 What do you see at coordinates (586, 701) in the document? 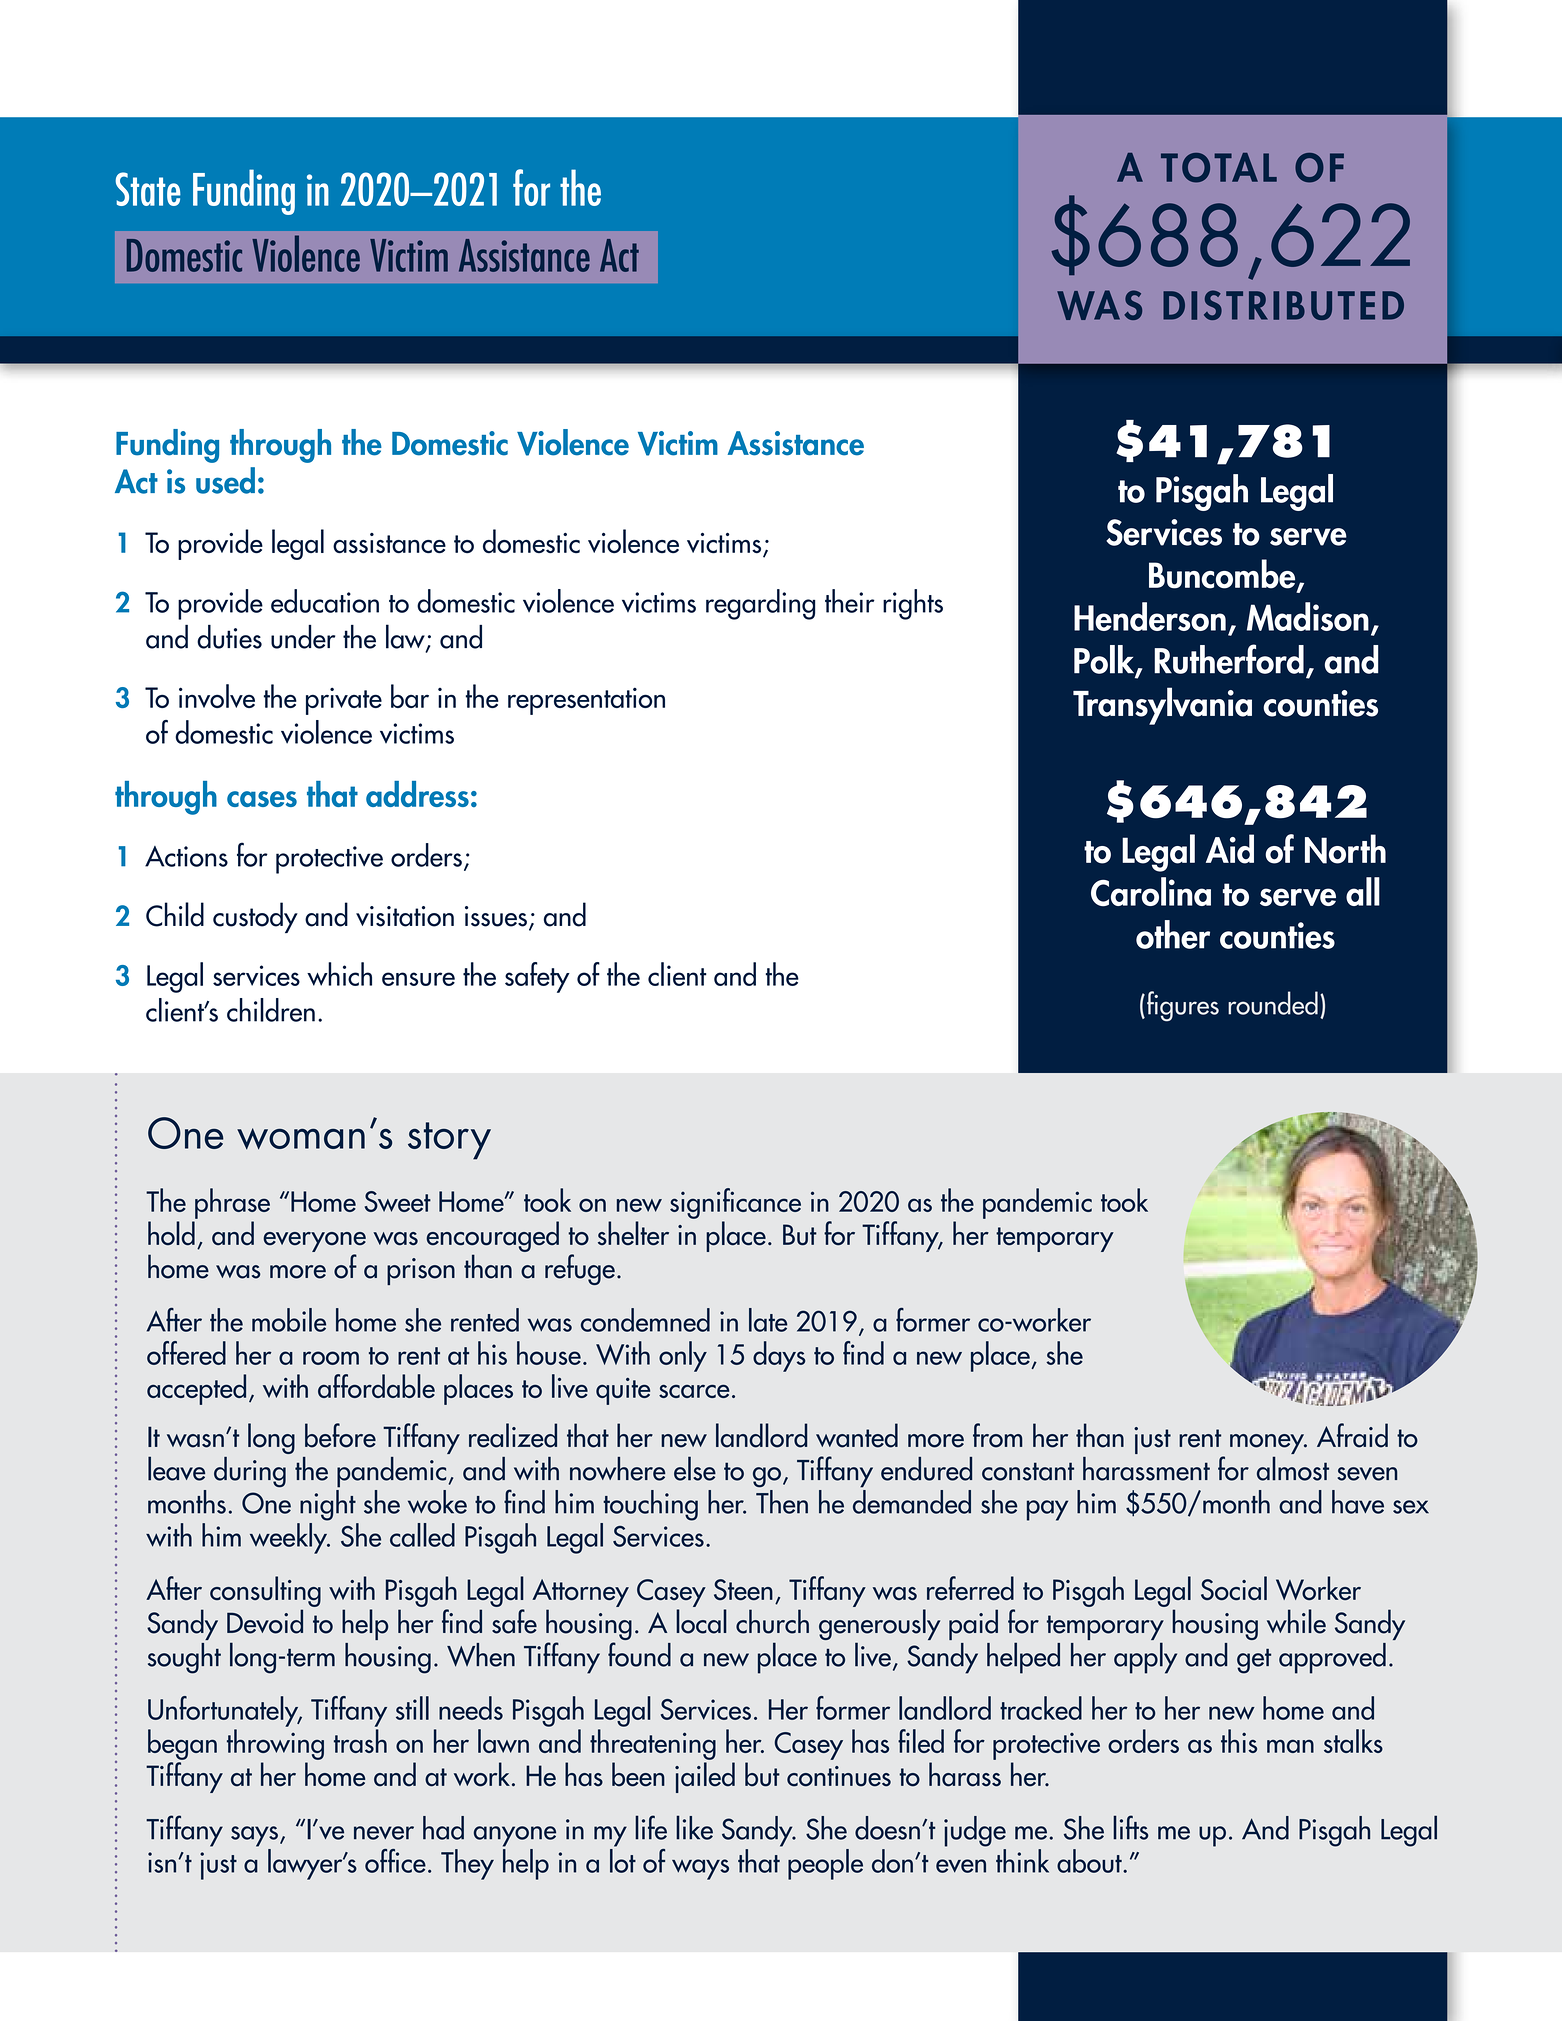
I see `representation` at bounding box center [586, 701].
